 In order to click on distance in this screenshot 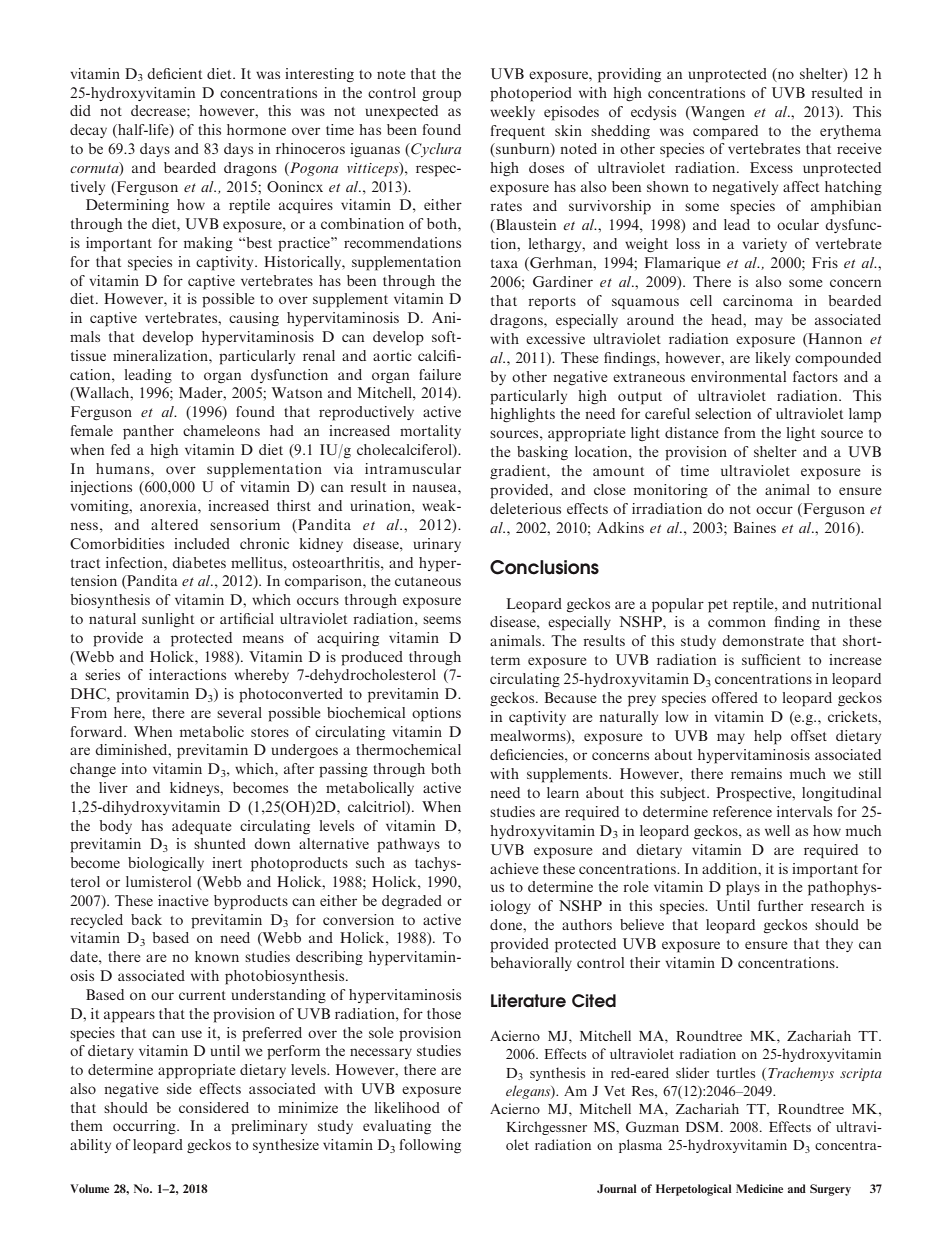, I will do `click(692, 432)`.
